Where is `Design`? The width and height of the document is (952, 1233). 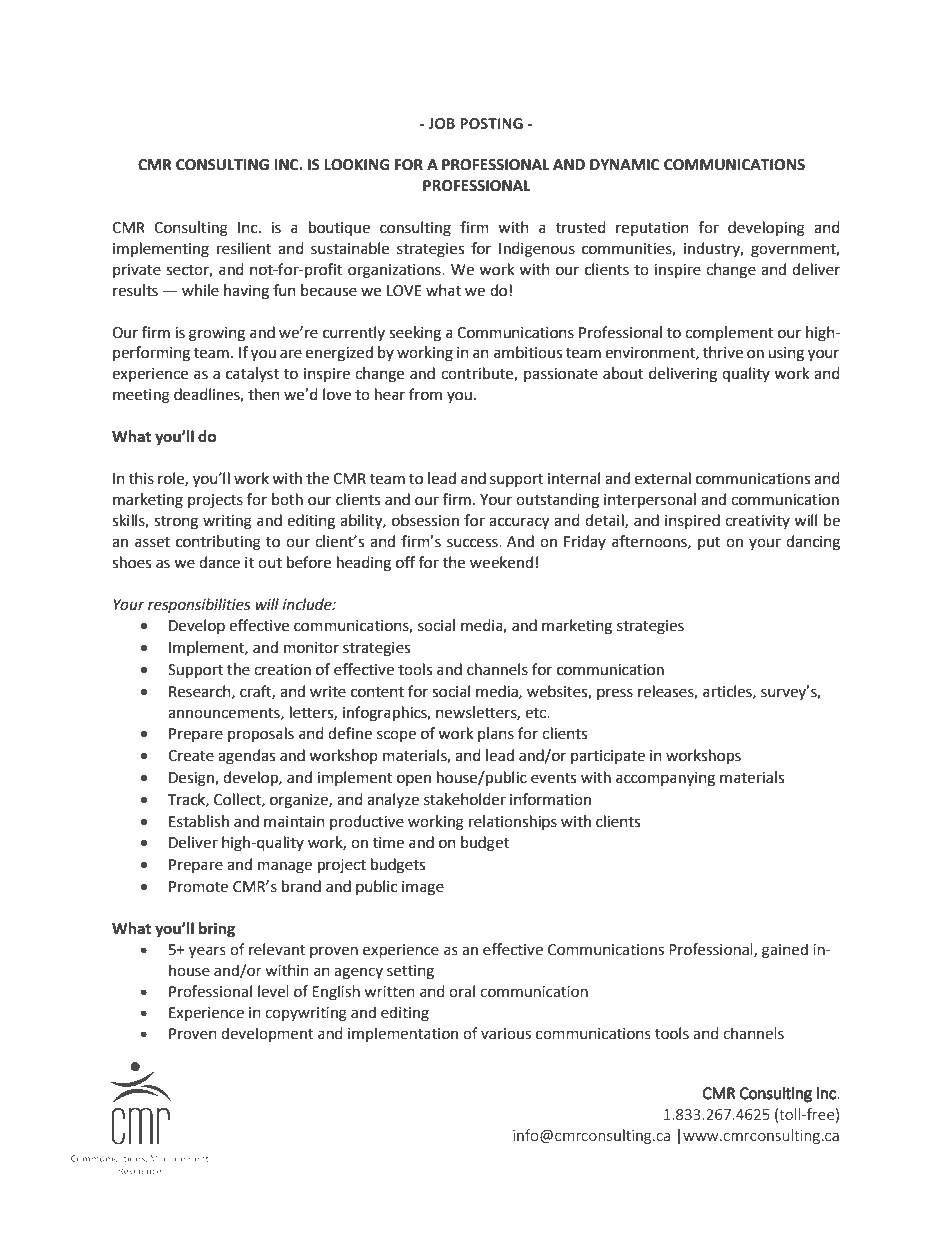 Design is located at coordinates (192, 779).
